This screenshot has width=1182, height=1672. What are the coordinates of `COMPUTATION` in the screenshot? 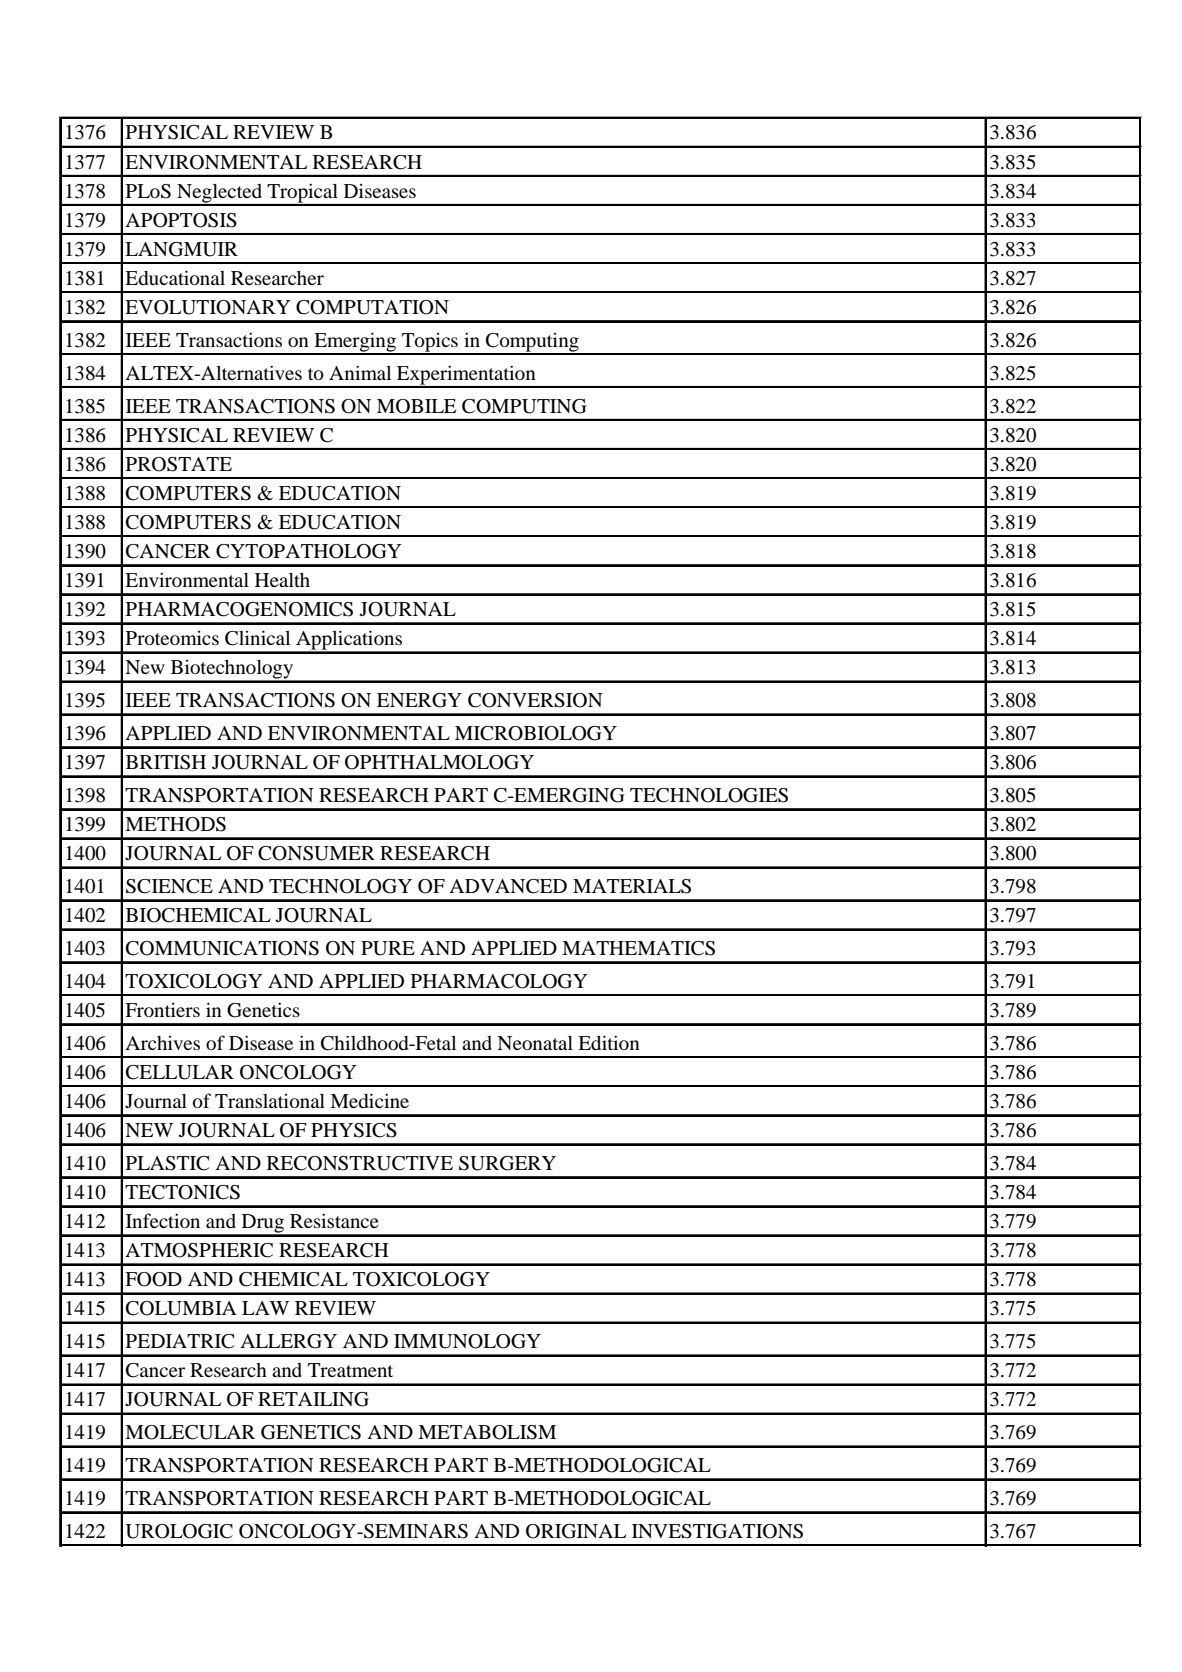 It's located at (372, 307).
